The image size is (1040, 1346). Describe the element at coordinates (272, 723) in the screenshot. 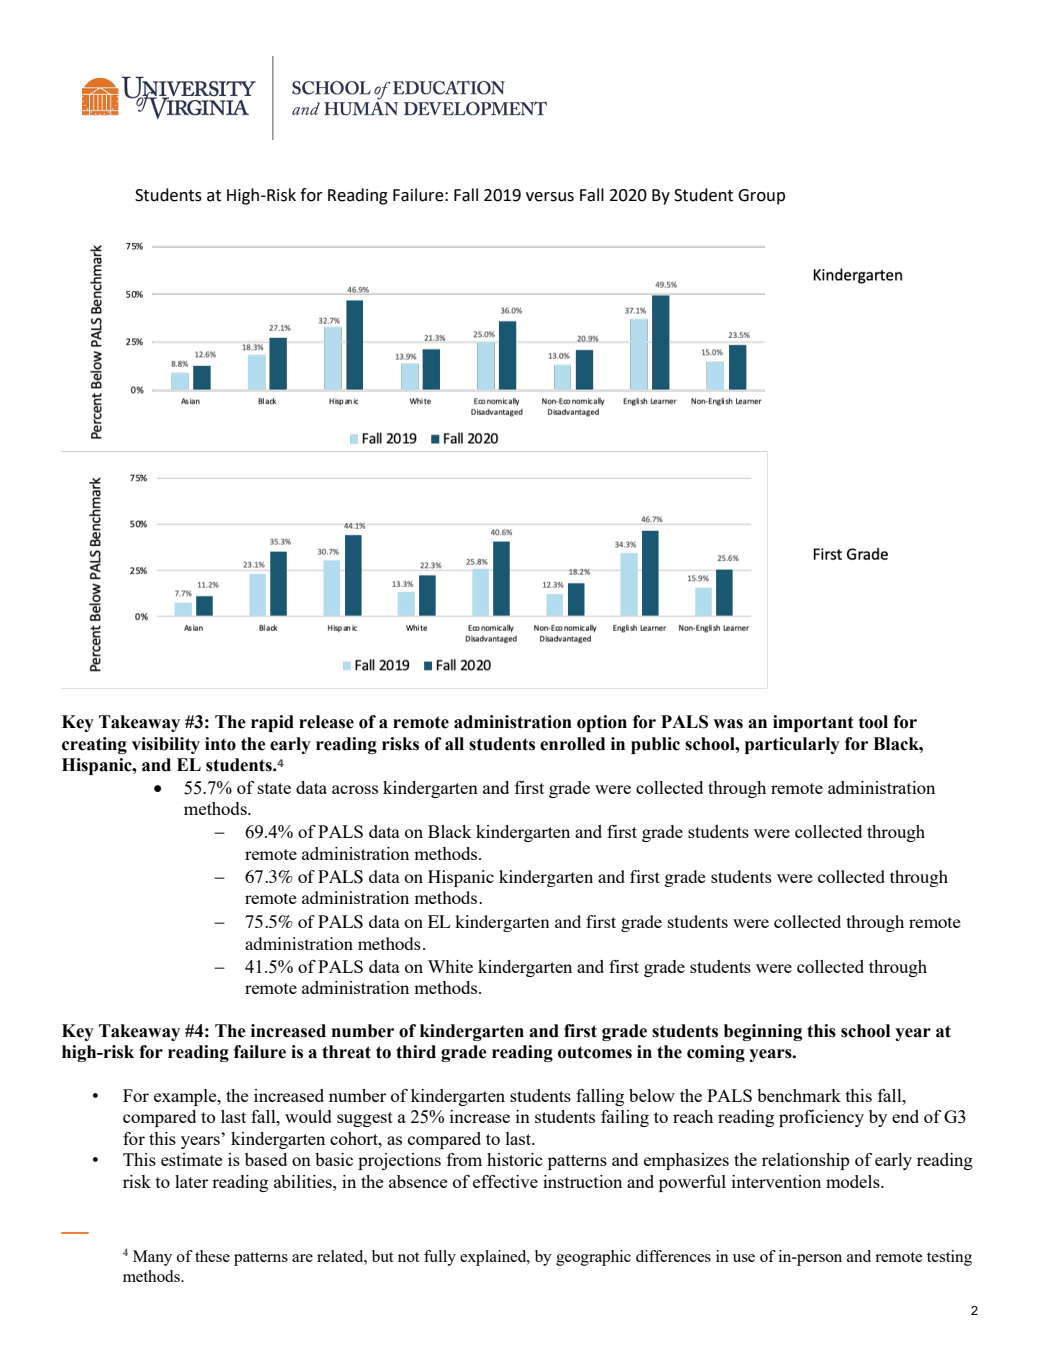

I see `rapid` at that location.
